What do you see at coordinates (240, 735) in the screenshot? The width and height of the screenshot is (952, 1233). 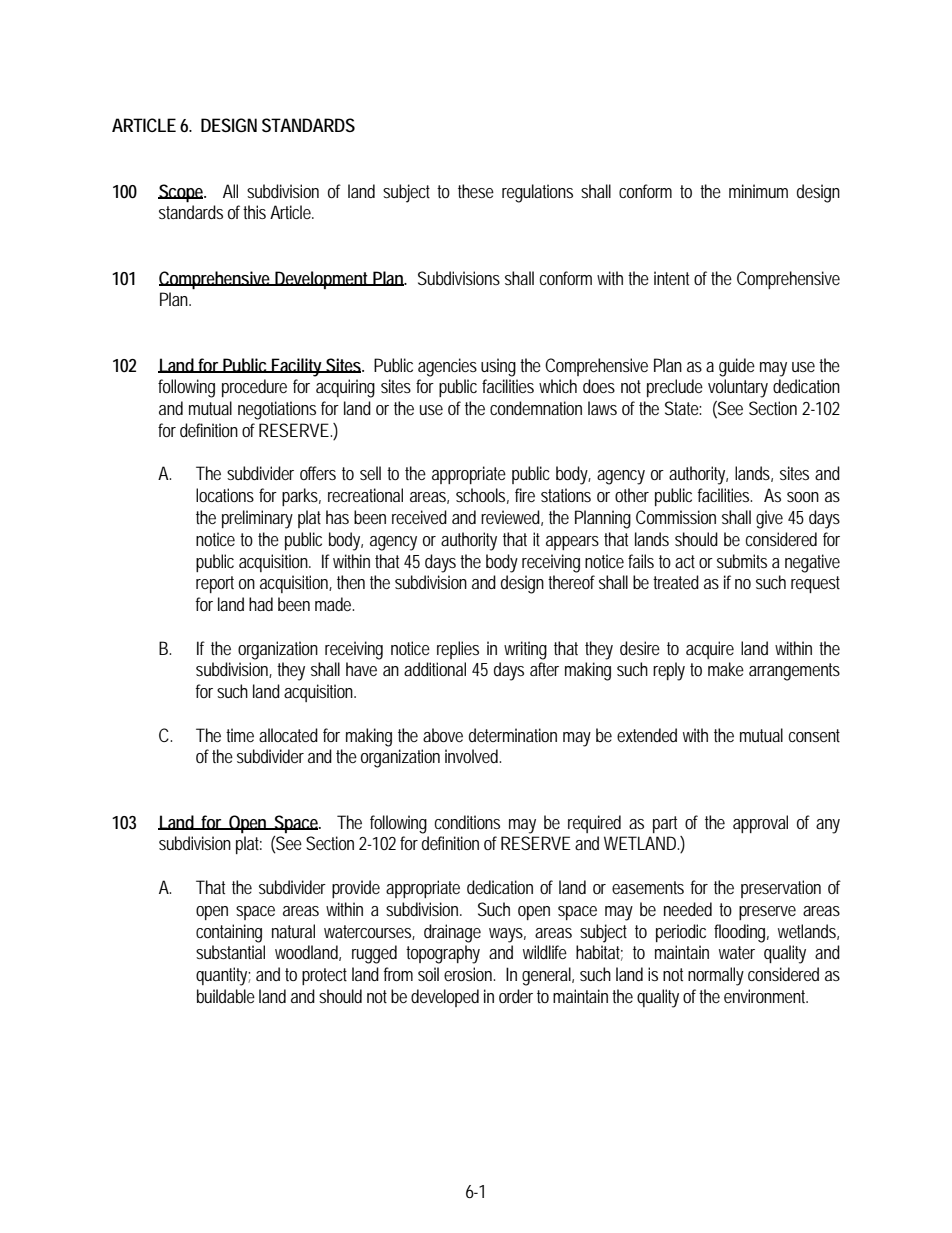 I see `time` at bounding box center [240, 735].
